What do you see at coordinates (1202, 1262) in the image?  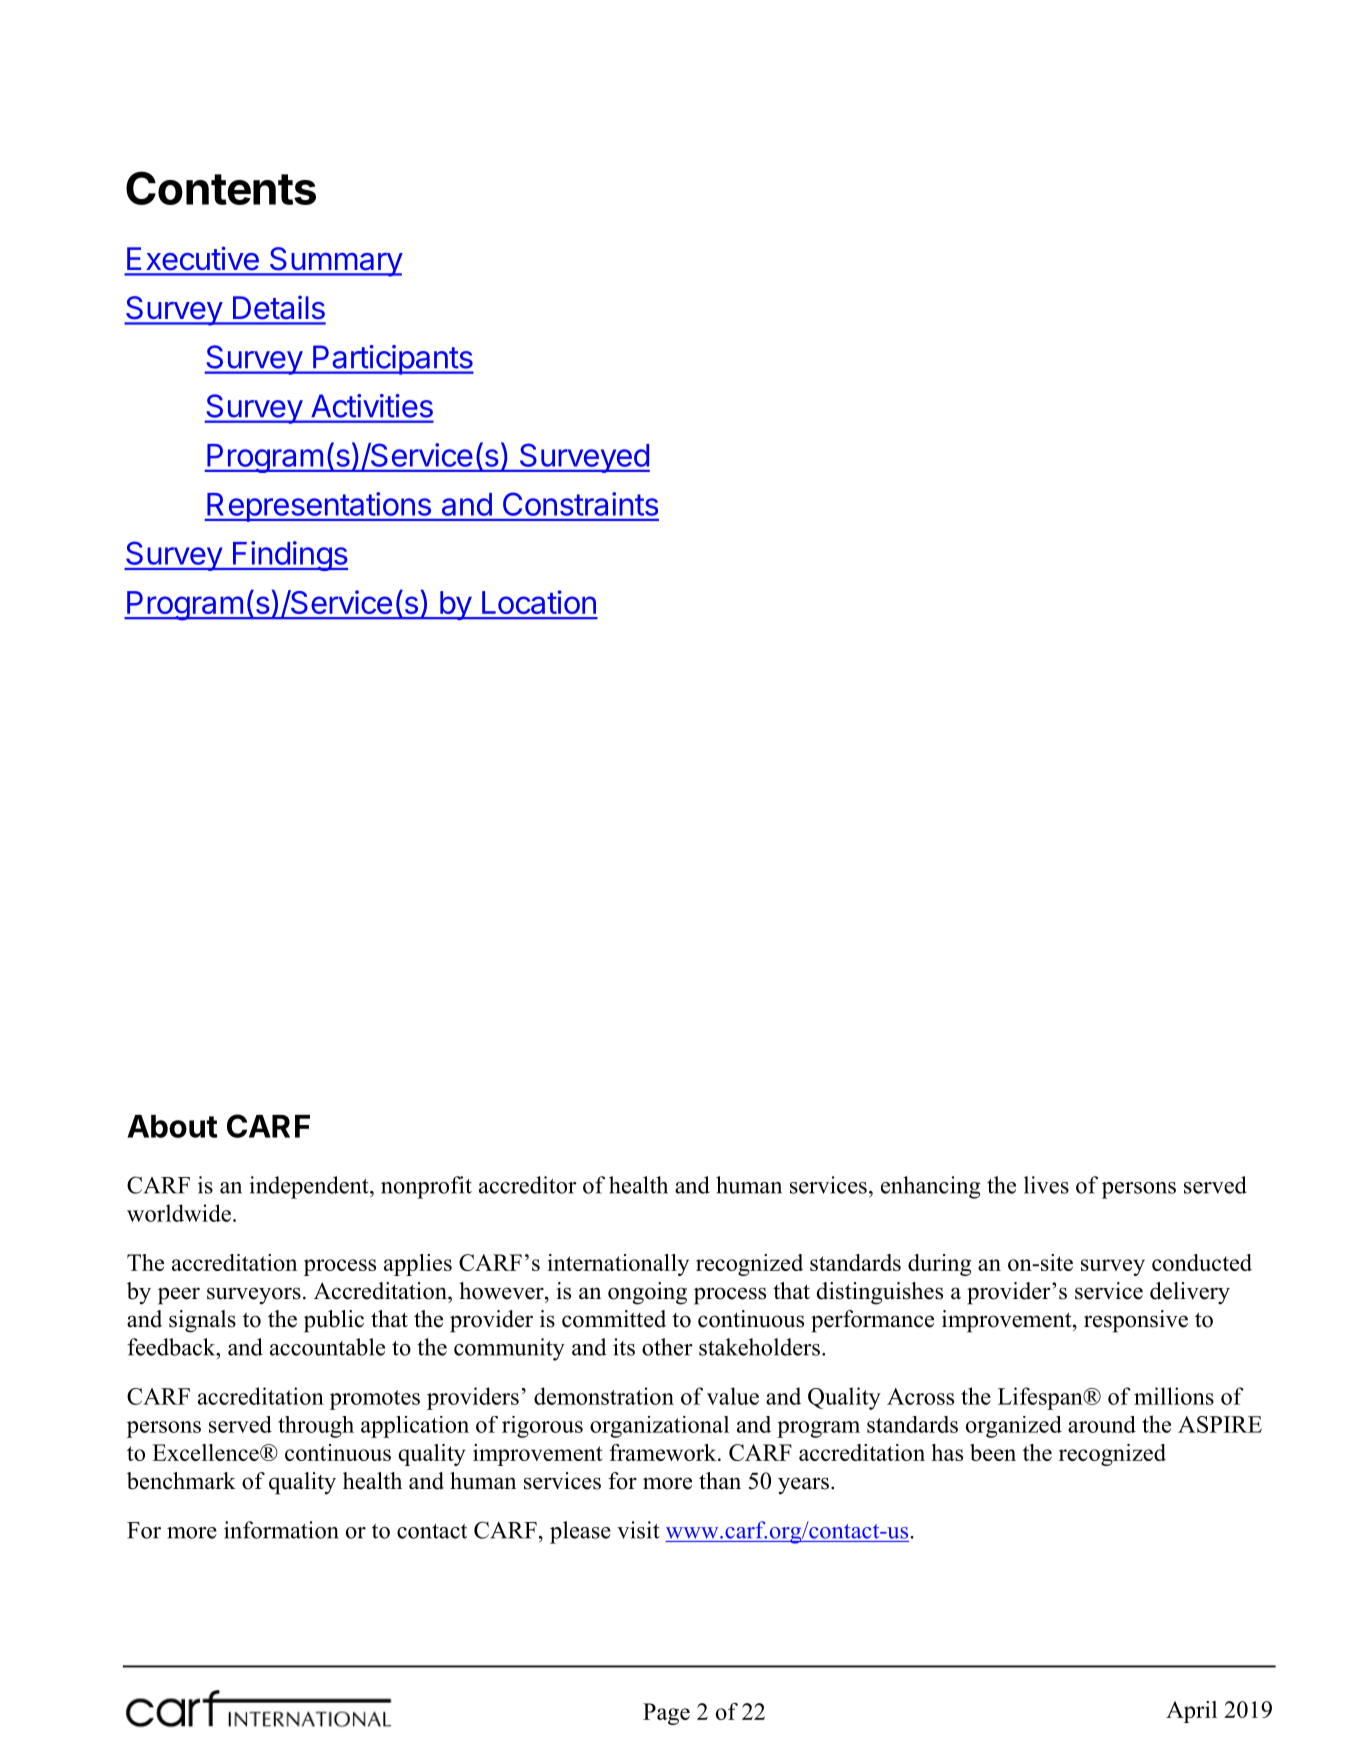 I see `conducted` at bounding box center [1202, 1262].
